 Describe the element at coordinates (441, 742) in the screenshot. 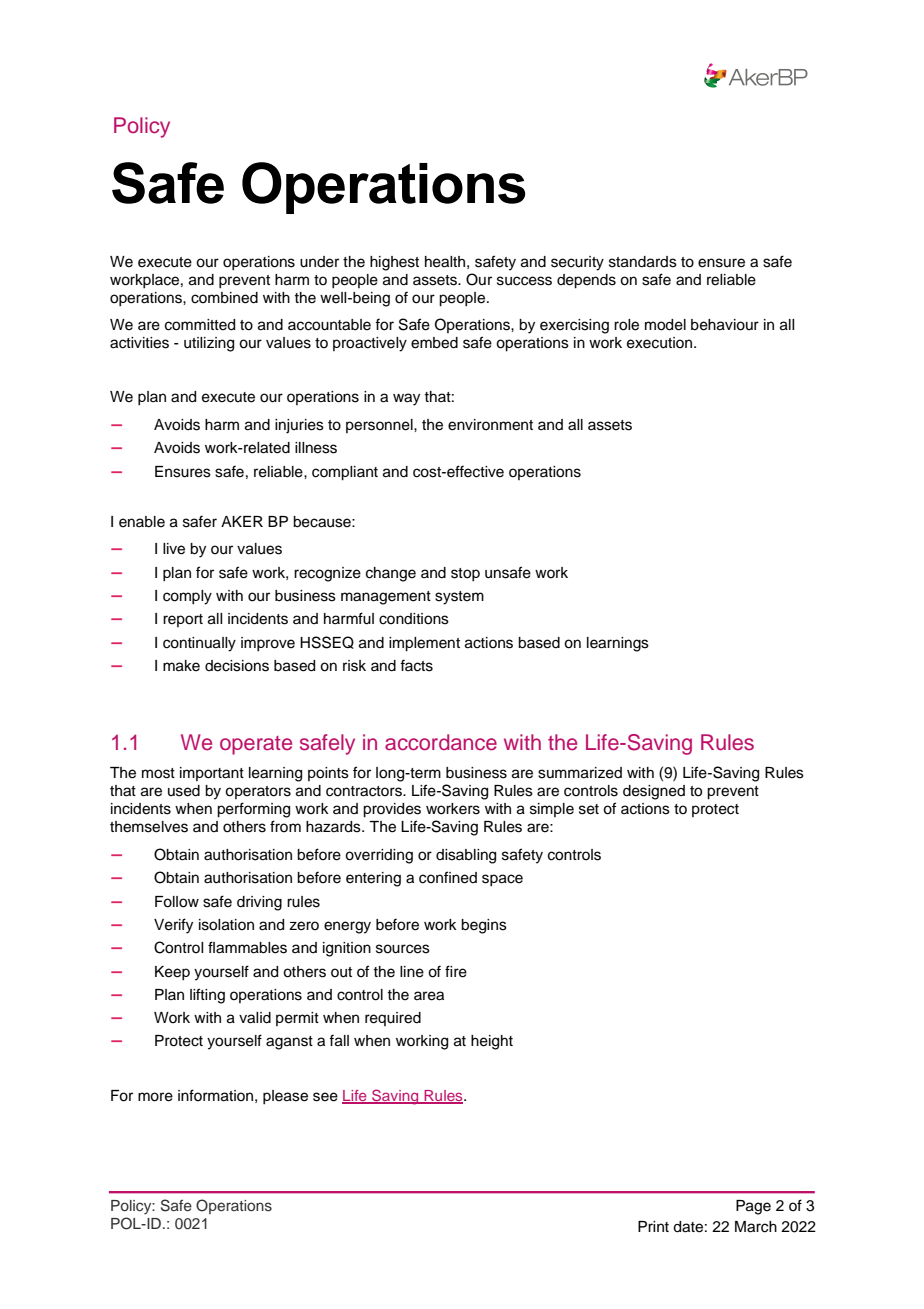

I see `accordance` at that location.
